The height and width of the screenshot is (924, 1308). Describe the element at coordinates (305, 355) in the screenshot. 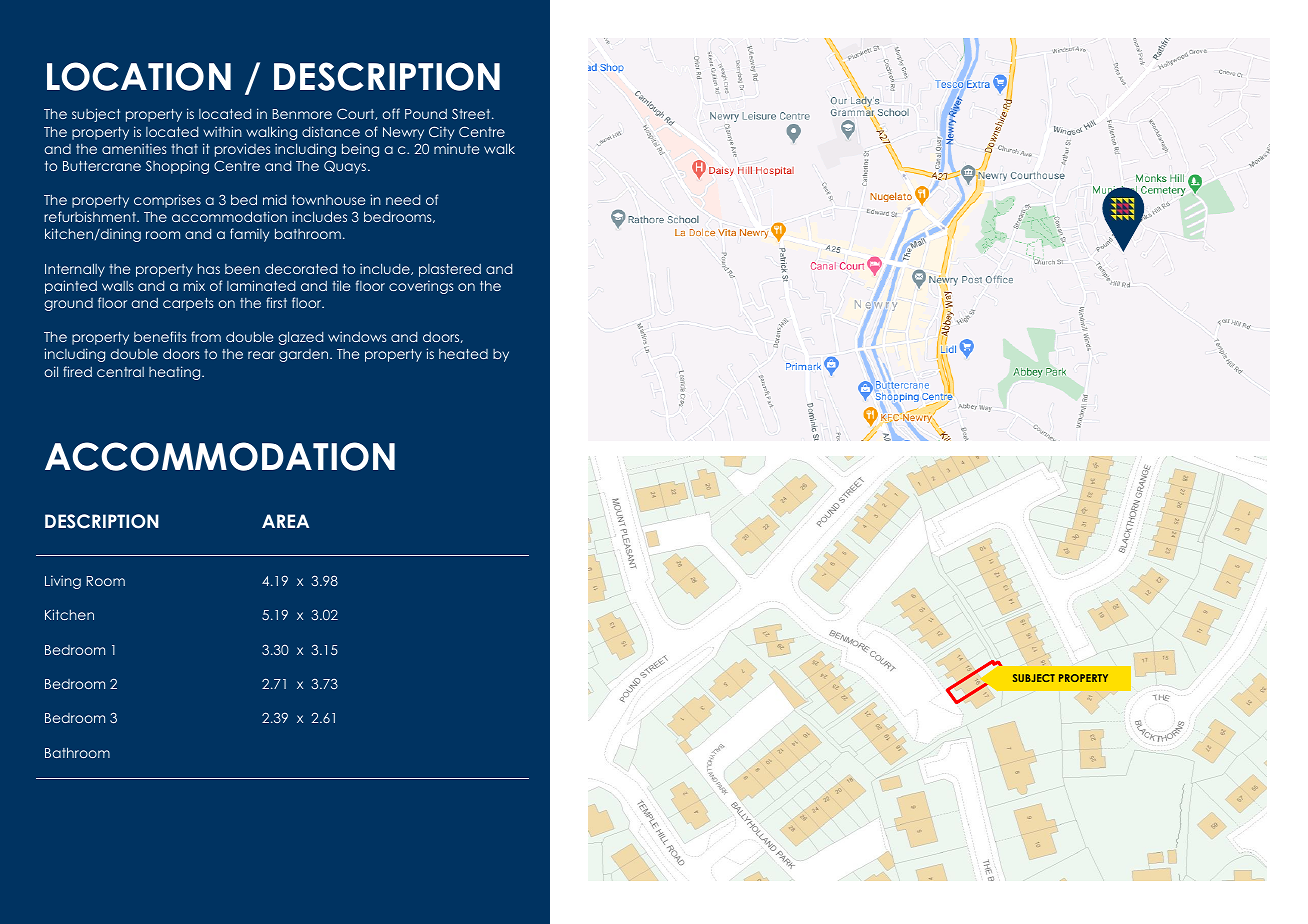

I see `garden` at that location.
